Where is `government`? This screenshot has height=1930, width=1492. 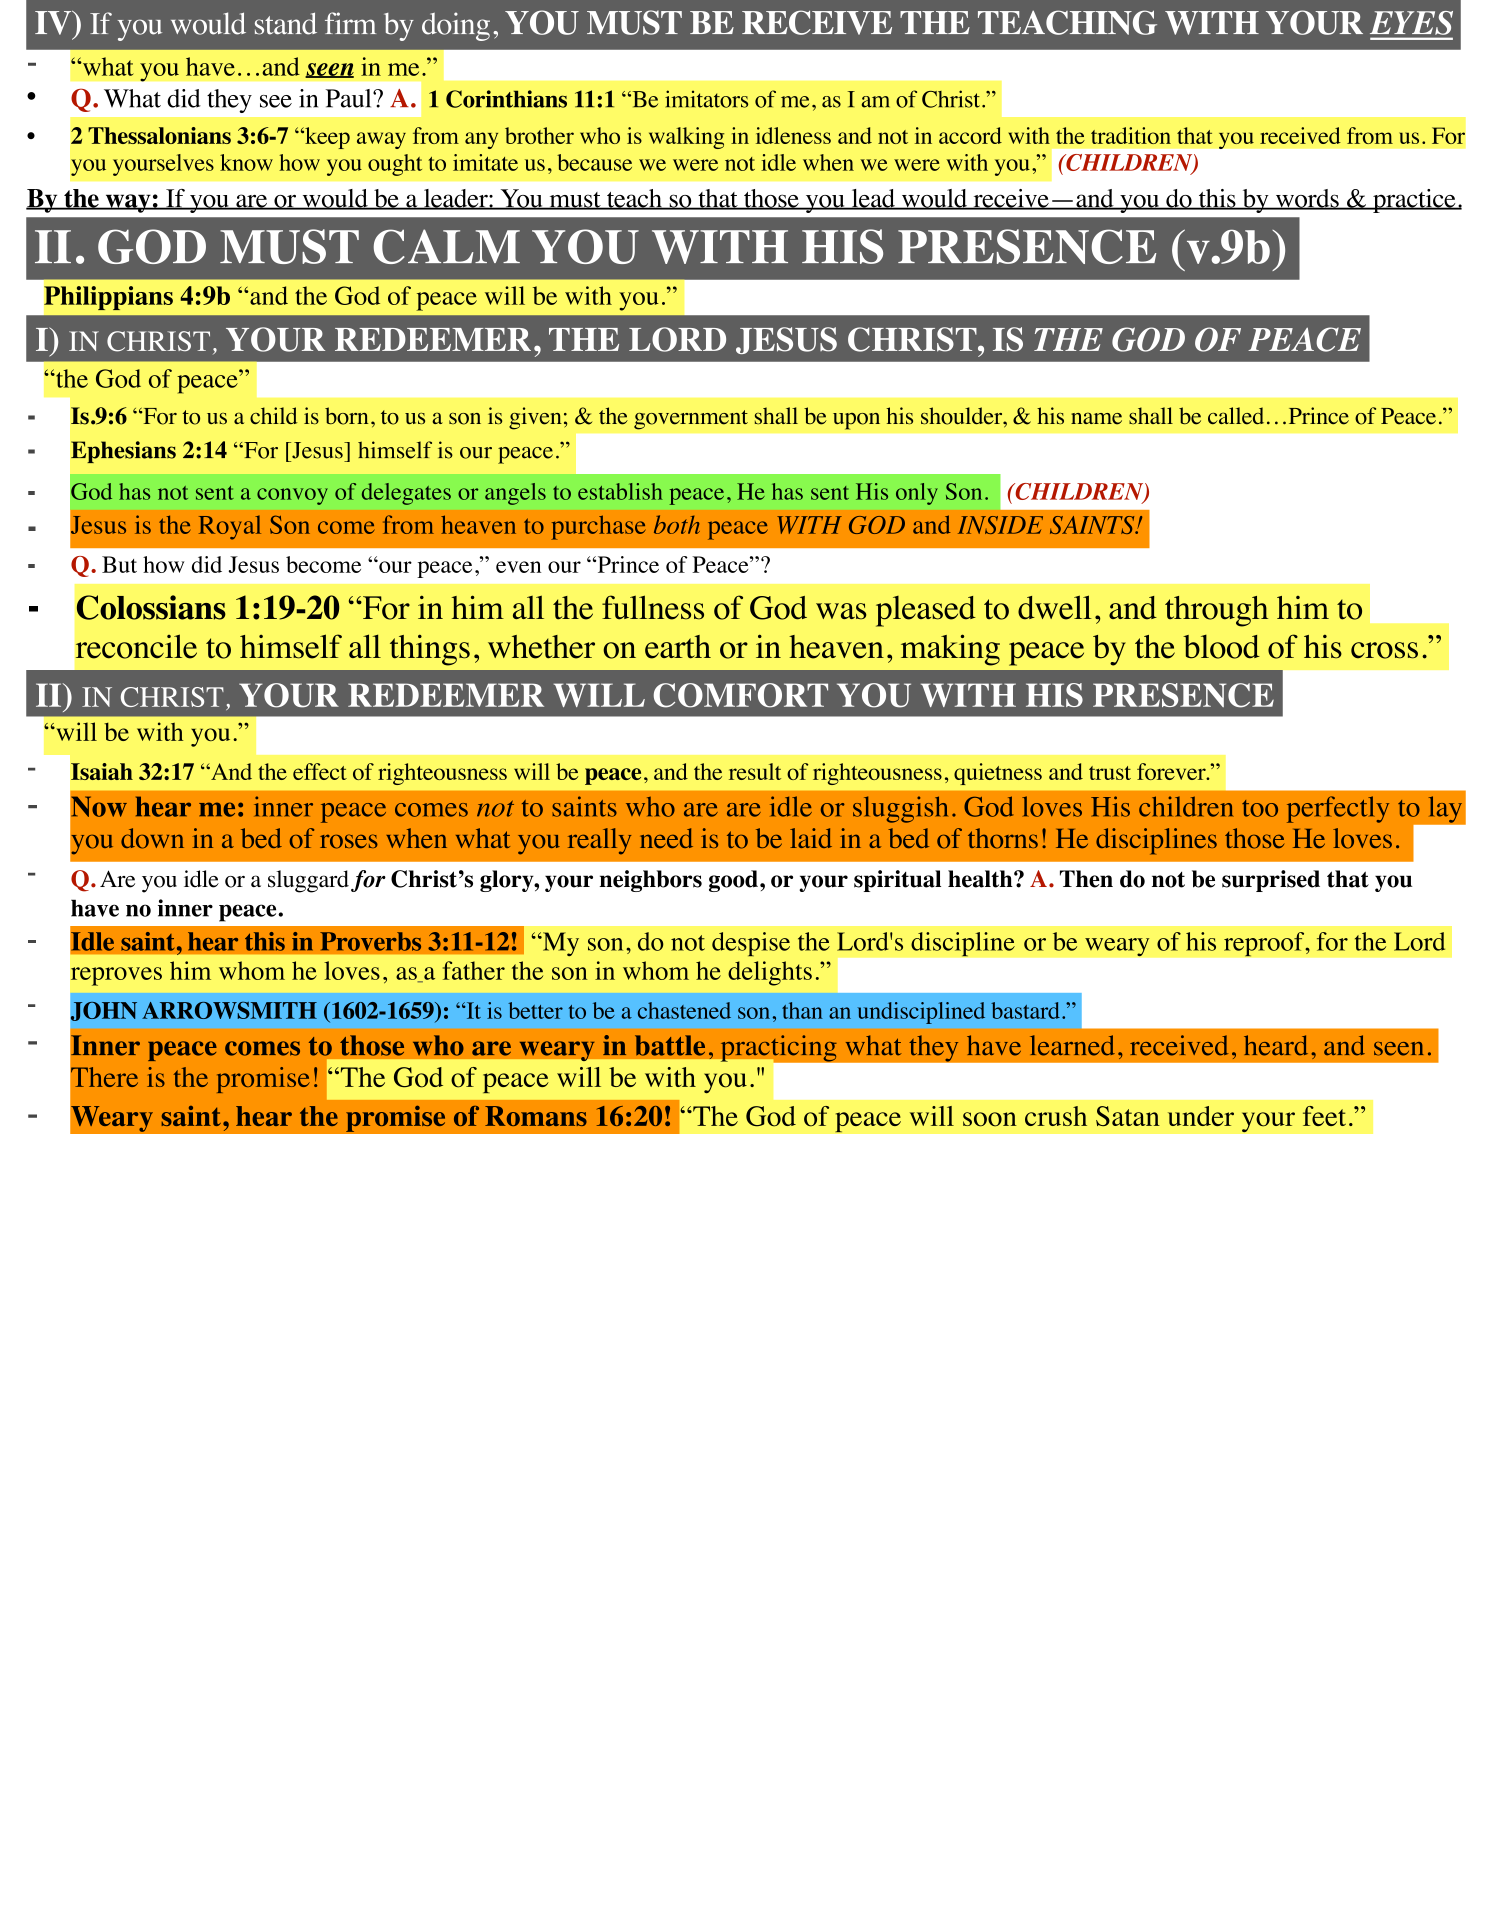
government is located at coordinates (691, 420).
